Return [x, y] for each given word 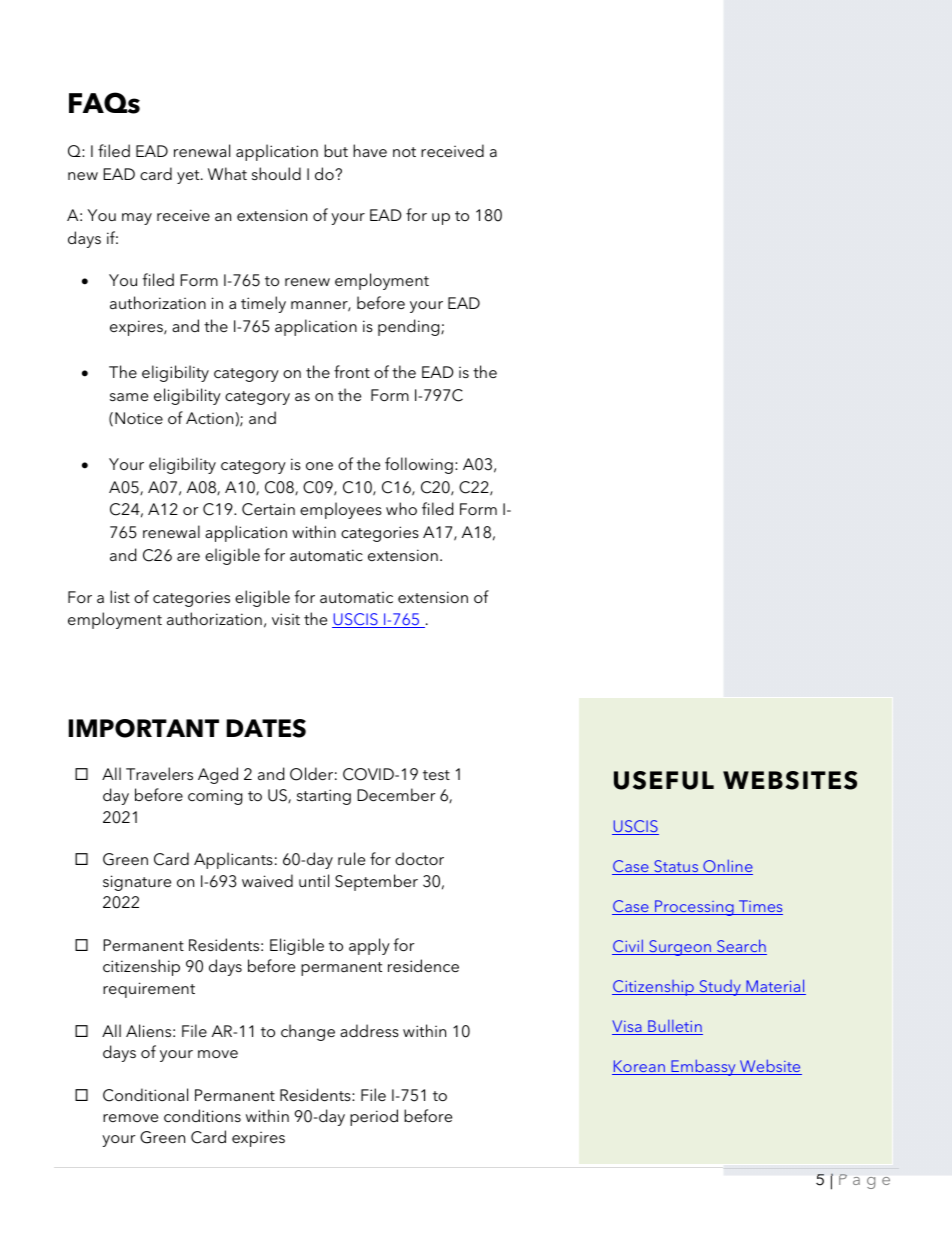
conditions [202, 1115]
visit [286, 619]
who [401, 508]
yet [189, 177]
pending [410, 327]
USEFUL [664, 780]
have [370, 150]
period [374, 1117]
